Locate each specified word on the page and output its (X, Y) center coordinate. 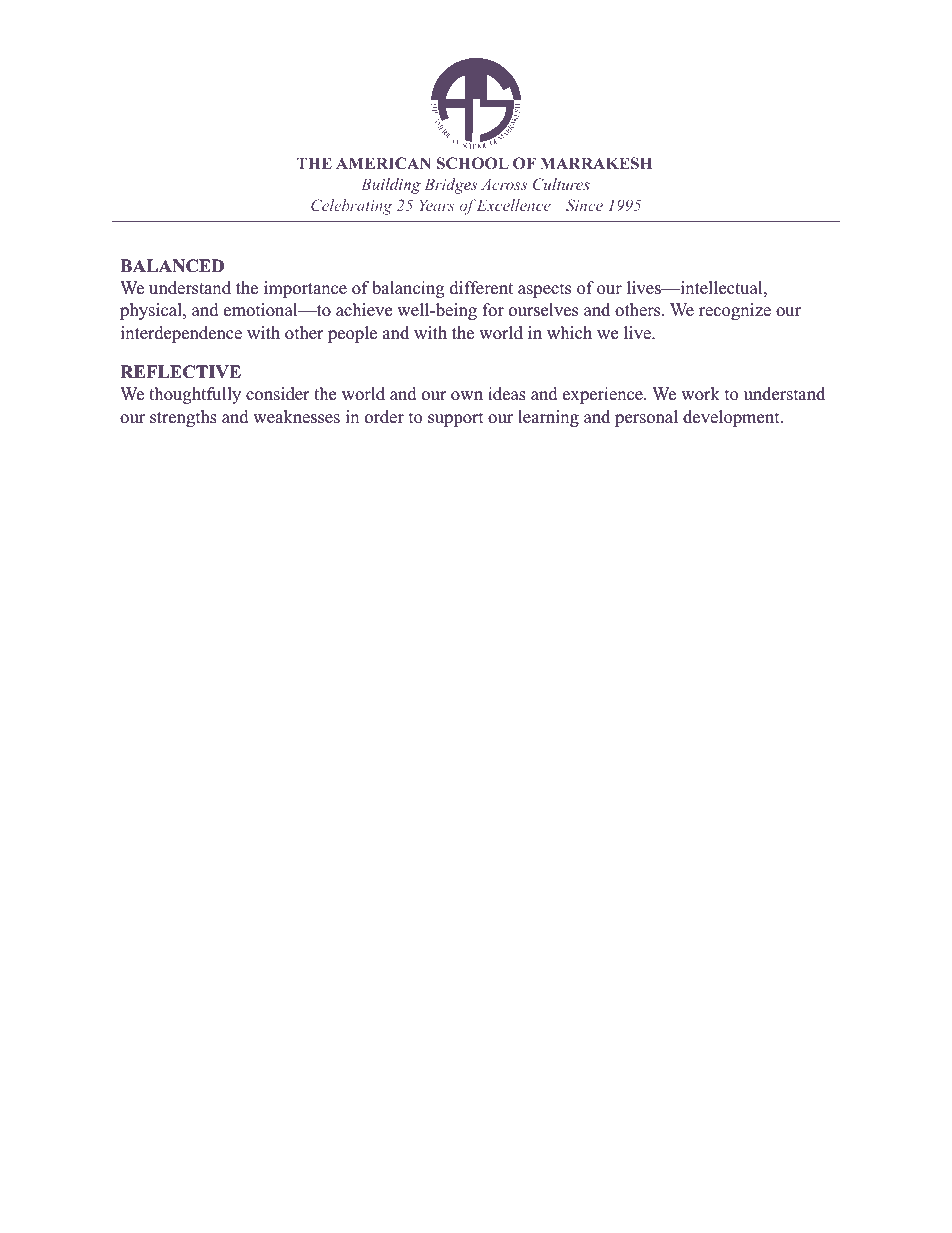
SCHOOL (473, 163)
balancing (408, 289)
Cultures (561, 184)
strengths (183, 418)
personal (646, 418)
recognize (735, 311)
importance (305, 289)
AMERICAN (383, 163)
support (455, 419)
